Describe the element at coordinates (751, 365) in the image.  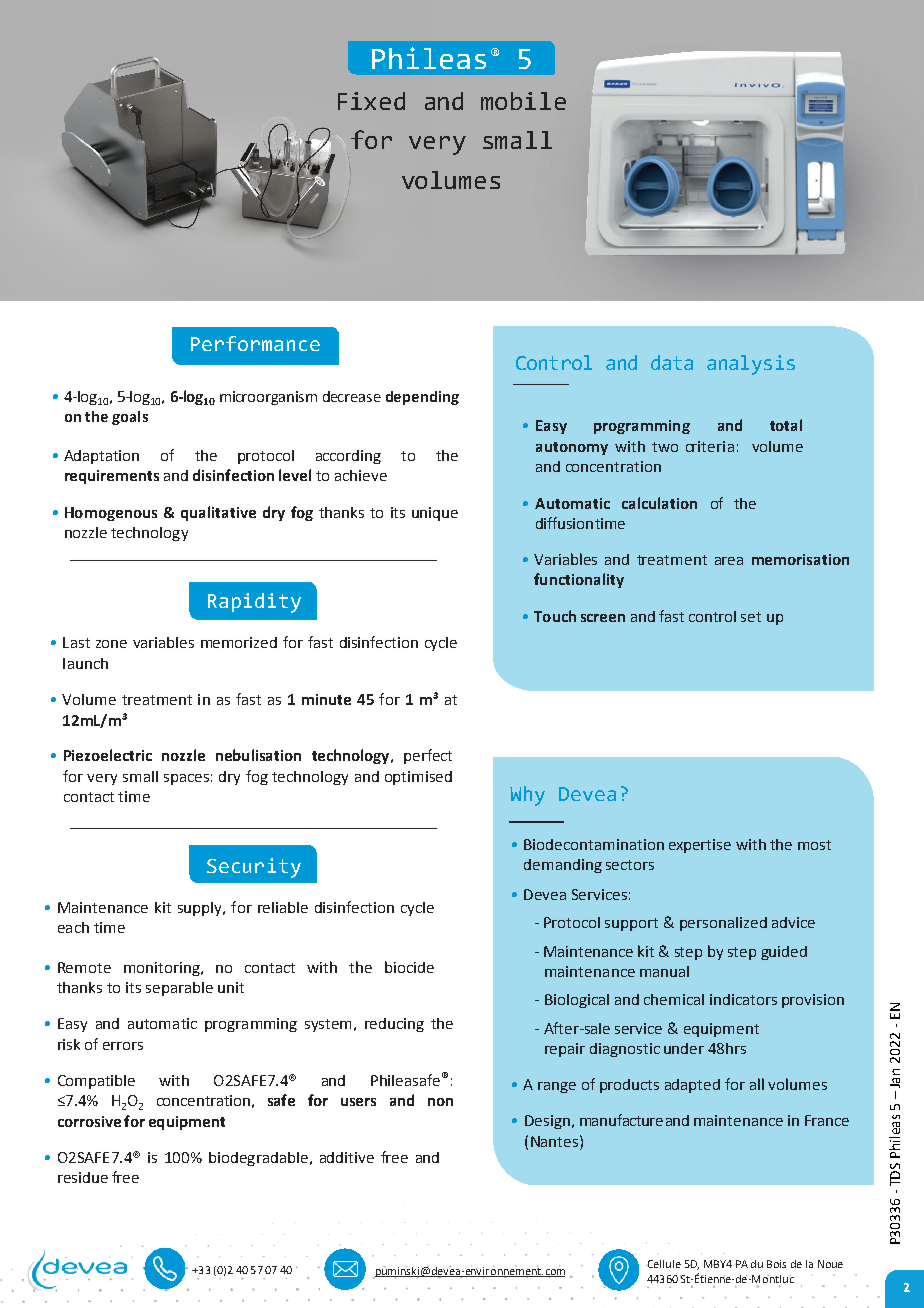
I see `analysis` at that location.
